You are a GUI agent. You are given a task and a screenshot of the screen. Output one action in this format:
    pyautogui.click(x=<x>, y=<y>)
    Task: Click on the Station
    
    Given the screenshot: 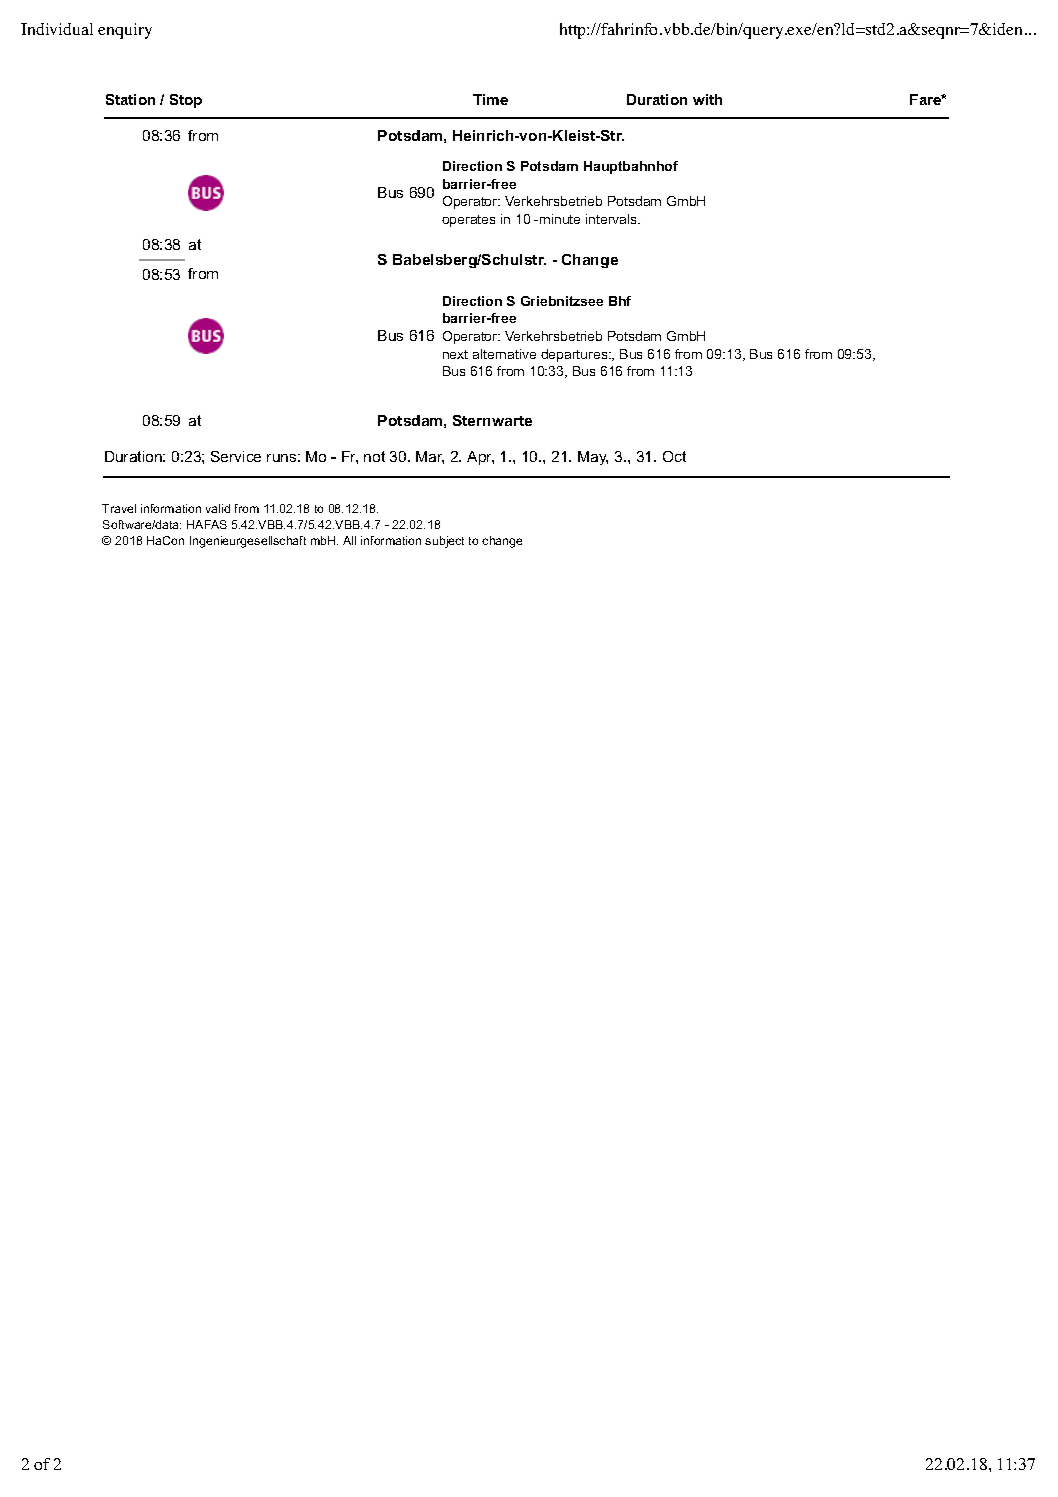 What is the action you would take?
    pyautogui.click(x=130, y=99)
